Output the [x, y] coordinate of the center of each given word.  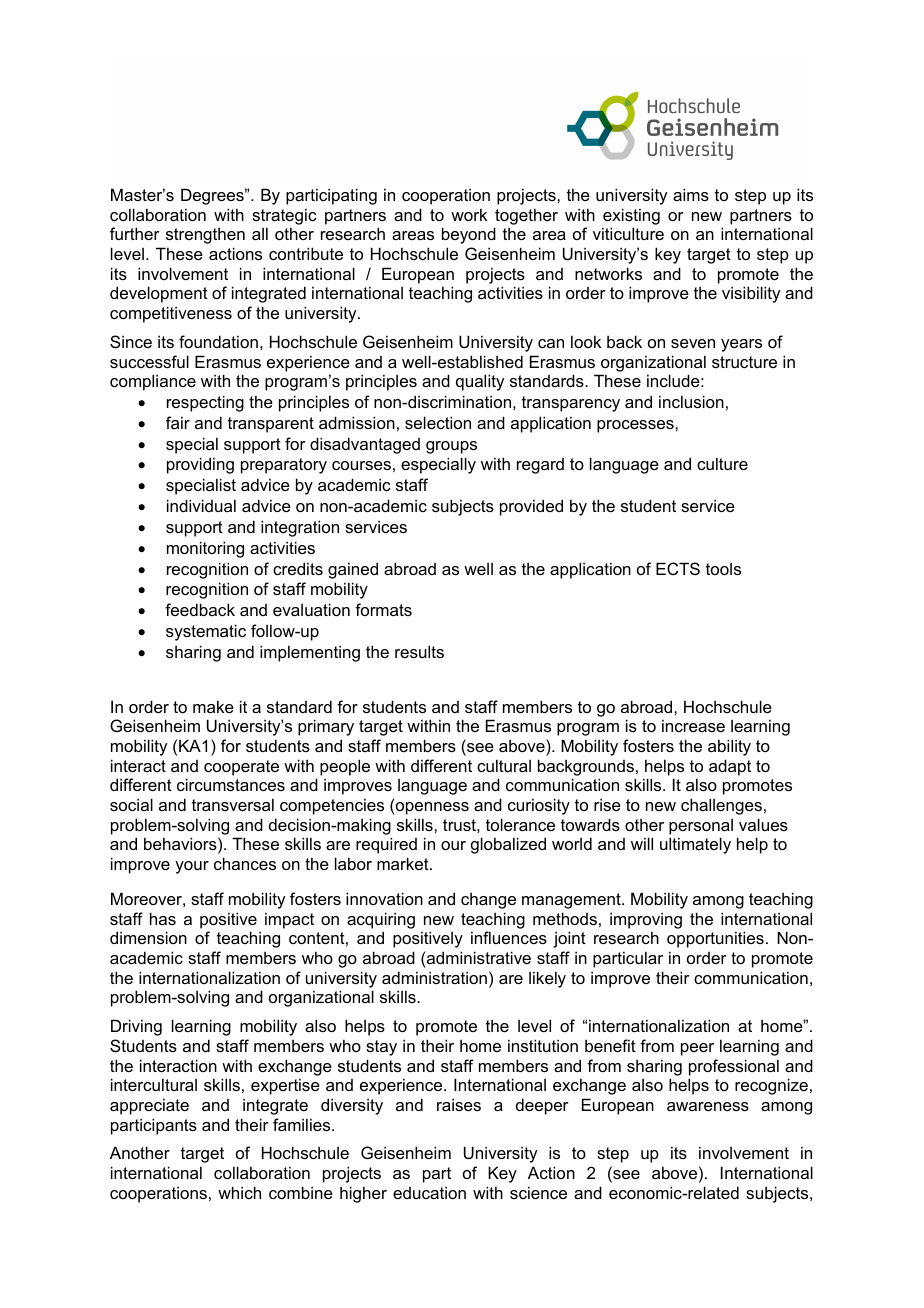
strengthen [205, 236]
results [419, 651]
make [213, 706]
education [429, 1192]
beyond [469, 235]
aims [691, 194]
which [239, 1192]
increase [693, 725]
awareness [708, 1106]
